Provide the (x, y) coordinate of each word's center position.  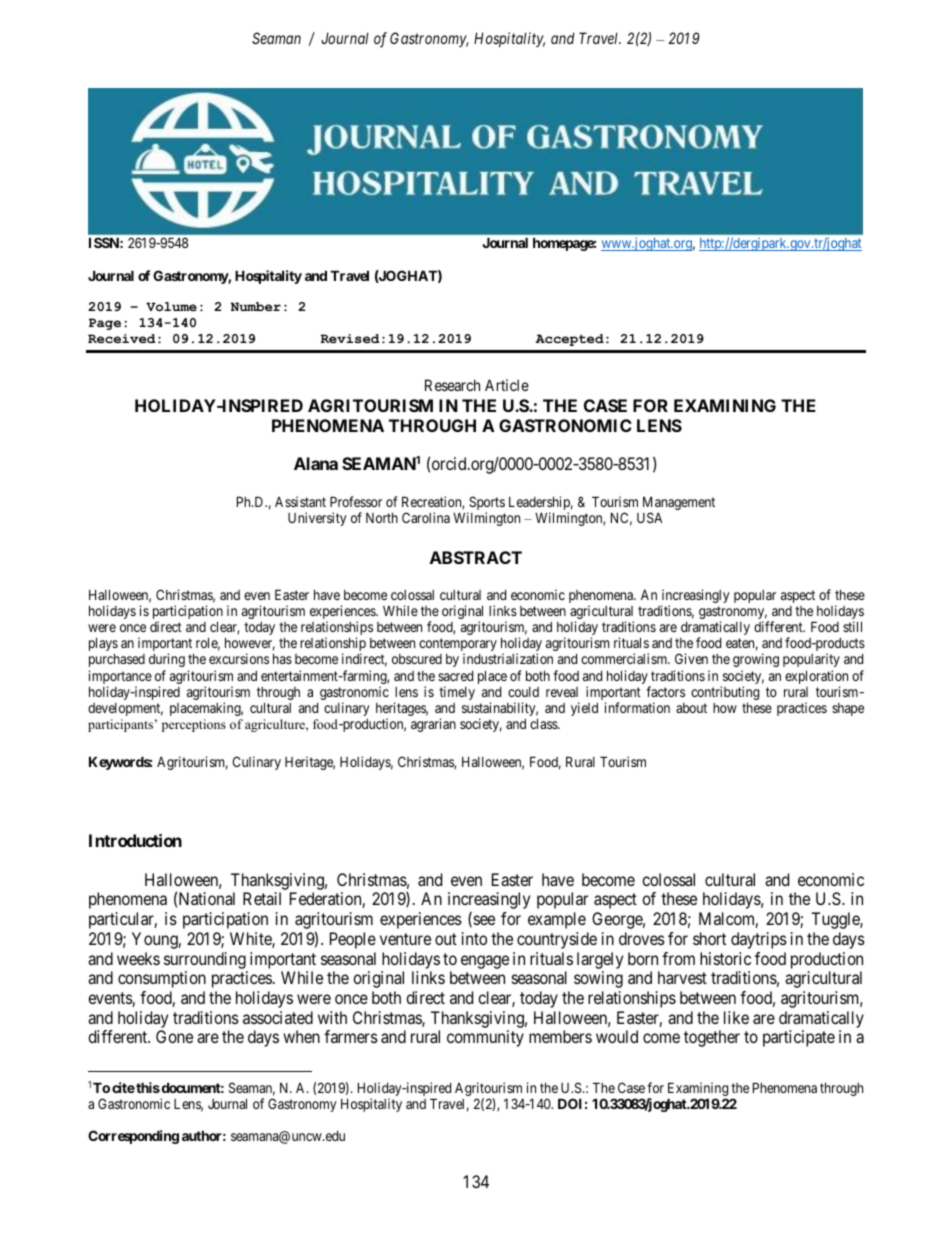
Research (452, 385)
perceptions (194, 725)
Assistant (300, 501)
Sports (486, 504)
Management (679, 504)
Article (507, 385)
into (474, 938)
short (709, 938)
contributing (725, 694)
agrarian (433, 725)
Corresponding (133, 1137)
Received (122, 339)
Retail (262, 898)
